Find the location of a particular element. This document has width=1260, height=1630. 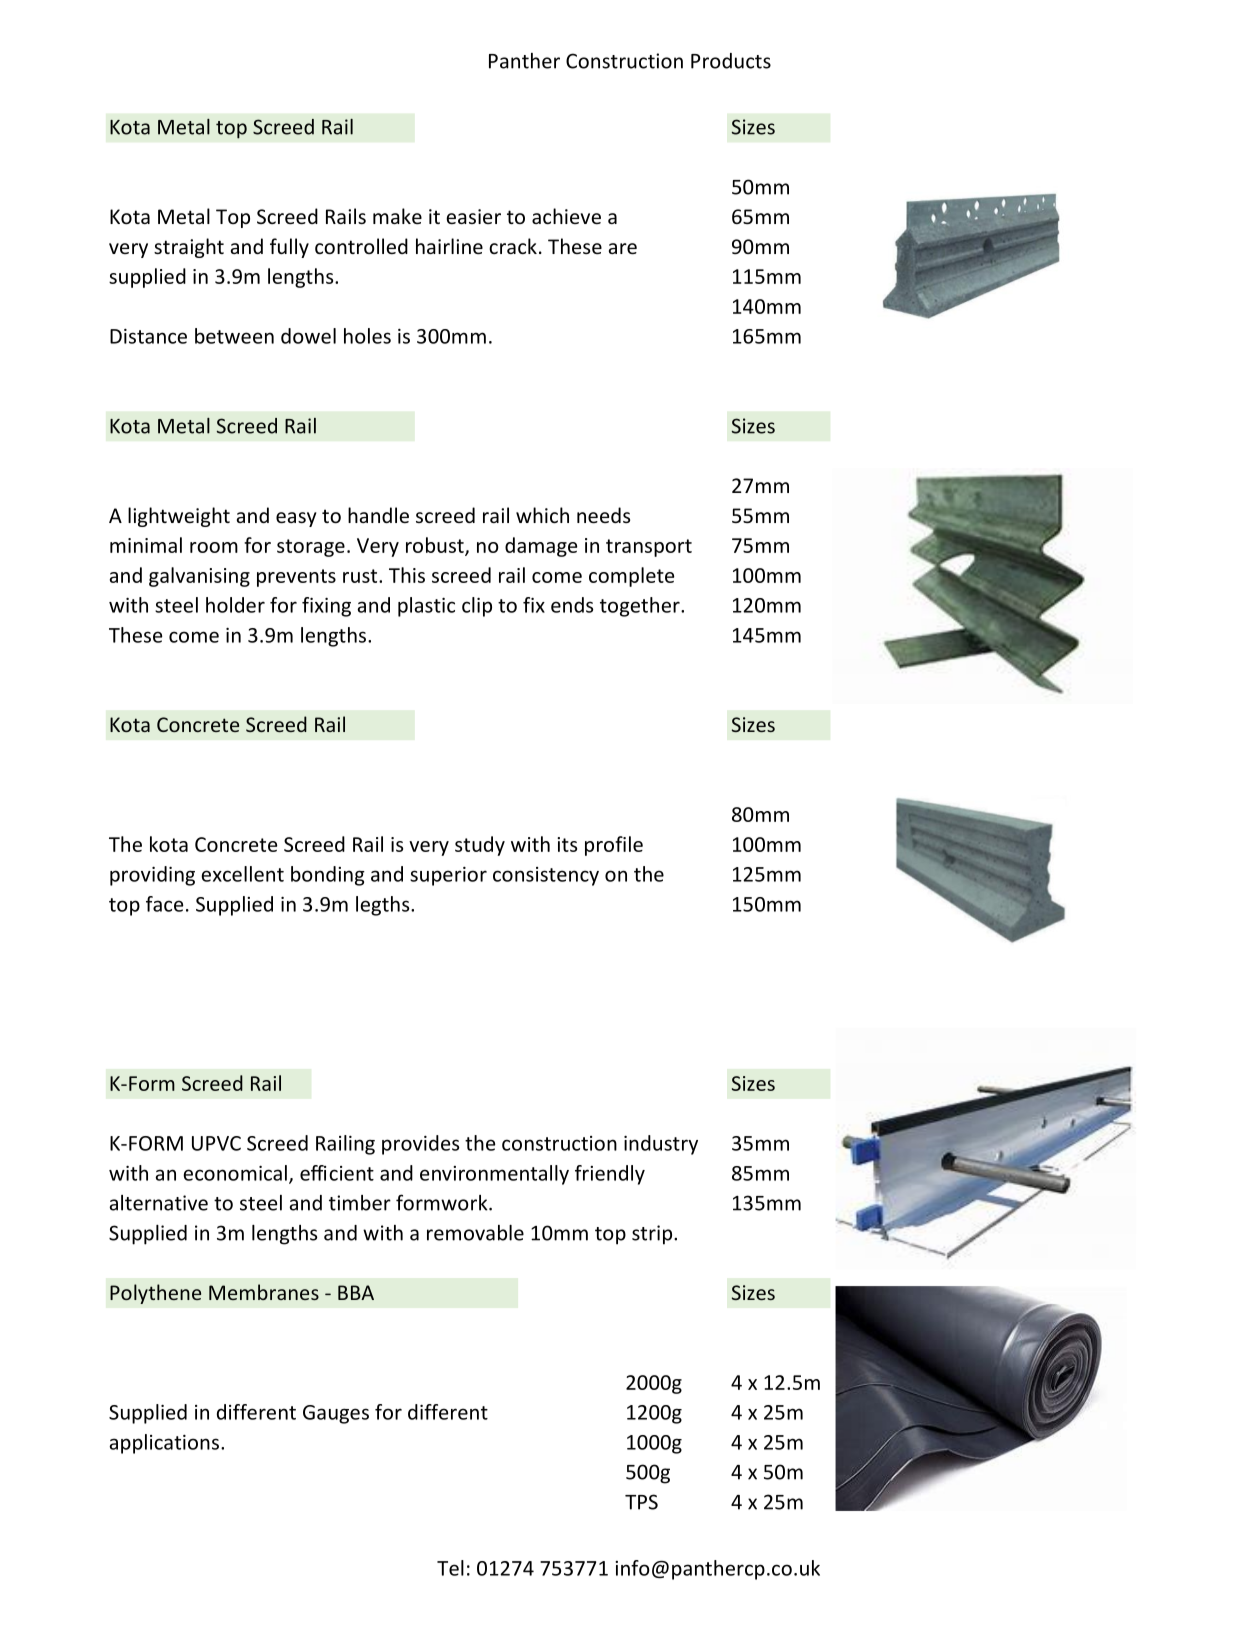

Products is located at coordinates (731, 61).
